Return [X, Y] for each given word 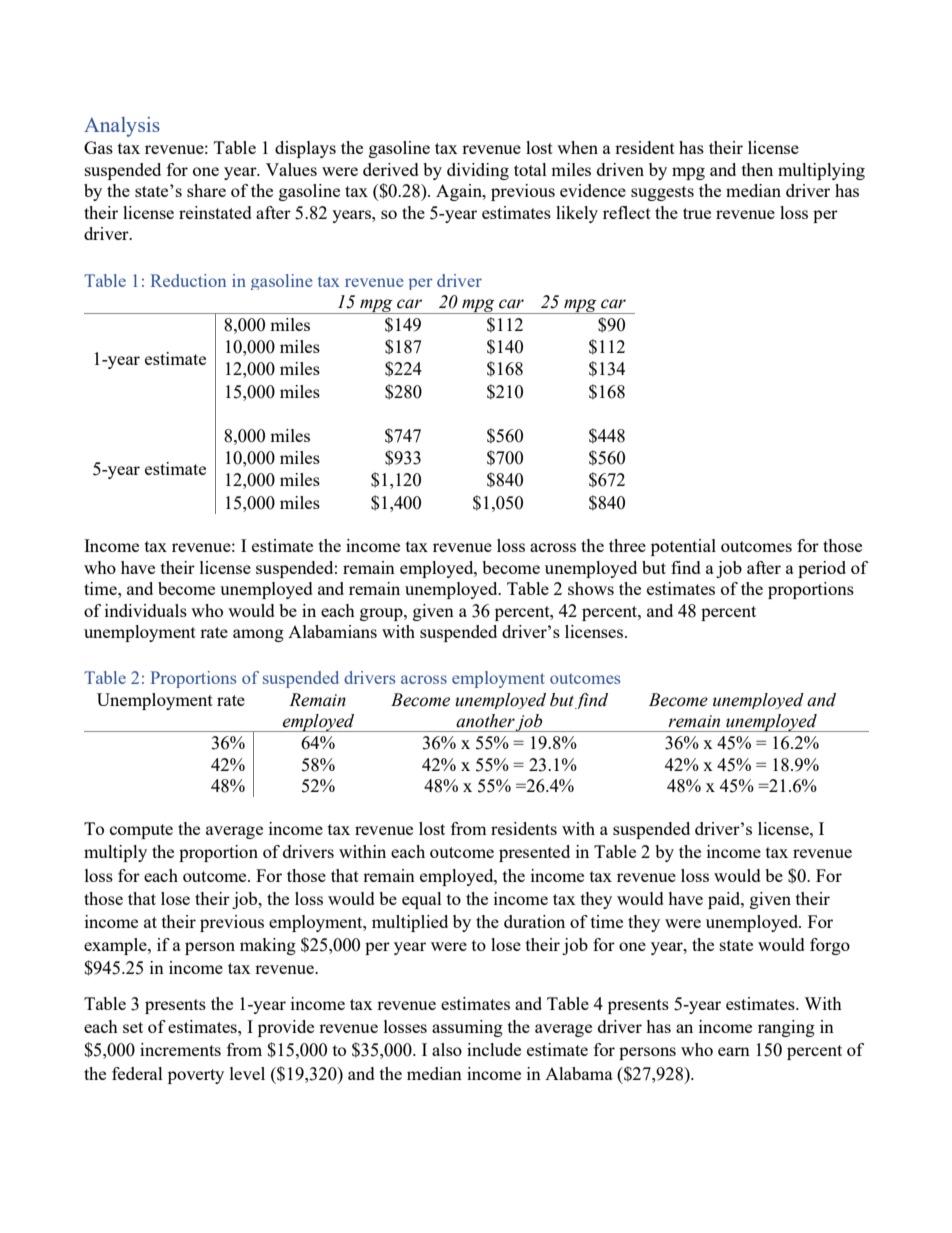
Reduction [188, 280]
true [697, 213]
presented [534, 853]
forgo [830, 946]
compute [141, 831]
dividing [478, 171]
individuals [146, 610]
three [627, 545]
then [757, 169]
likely [577, 214]
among [258, 635]
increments [180, 1049]
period [822, 569]
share [206, 190]
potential [683, 547]
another [485, 721]
